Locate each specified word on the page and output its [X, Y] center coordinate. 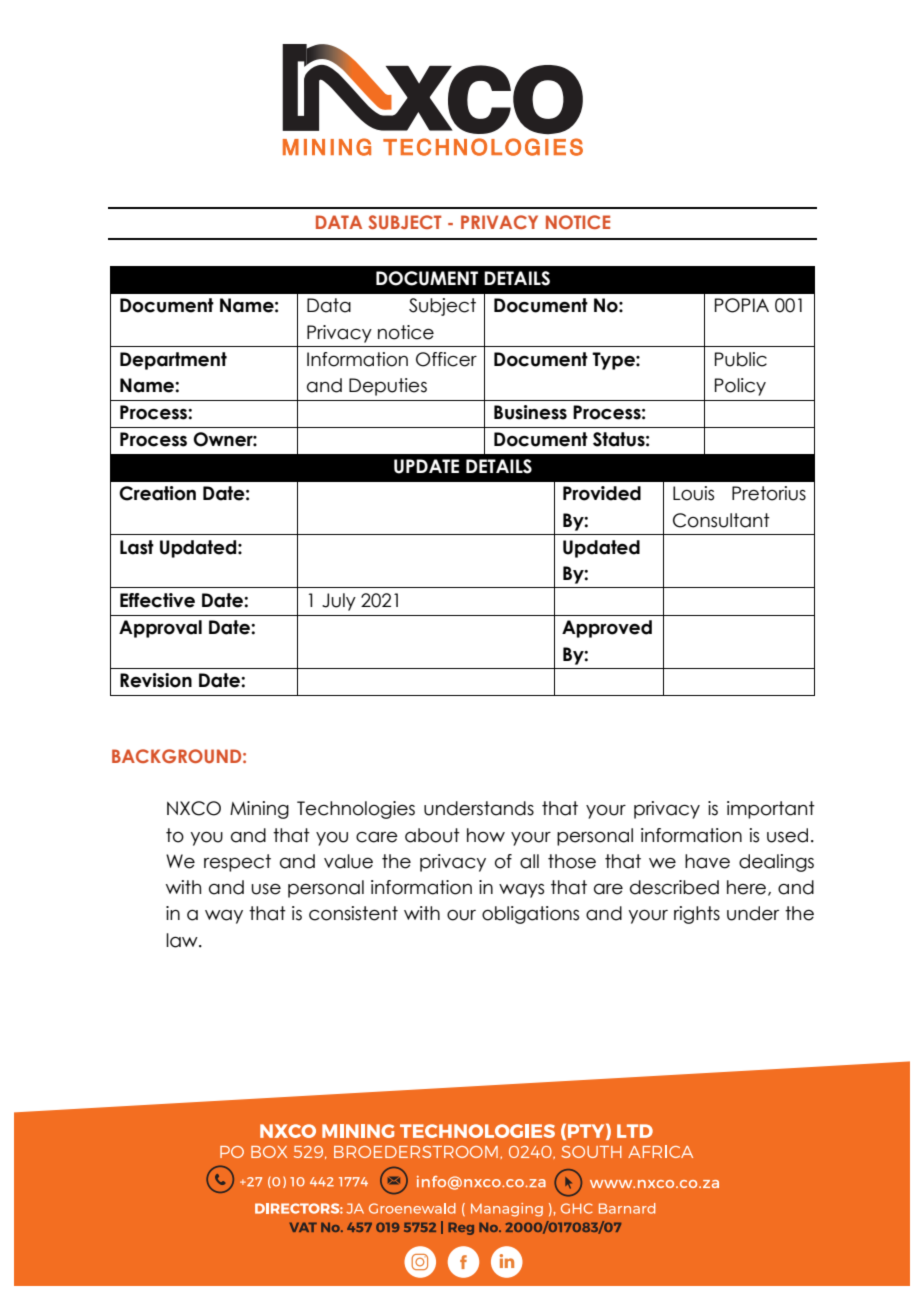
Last [137, 547]
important [771, 810]
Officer [446, 359]
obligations [530, 915]
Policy [740, 387]
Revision [156, 680]
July [339, 602]
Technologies [356, 810]
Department [173, 361]
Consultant [721, 520]
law [183, 940]
